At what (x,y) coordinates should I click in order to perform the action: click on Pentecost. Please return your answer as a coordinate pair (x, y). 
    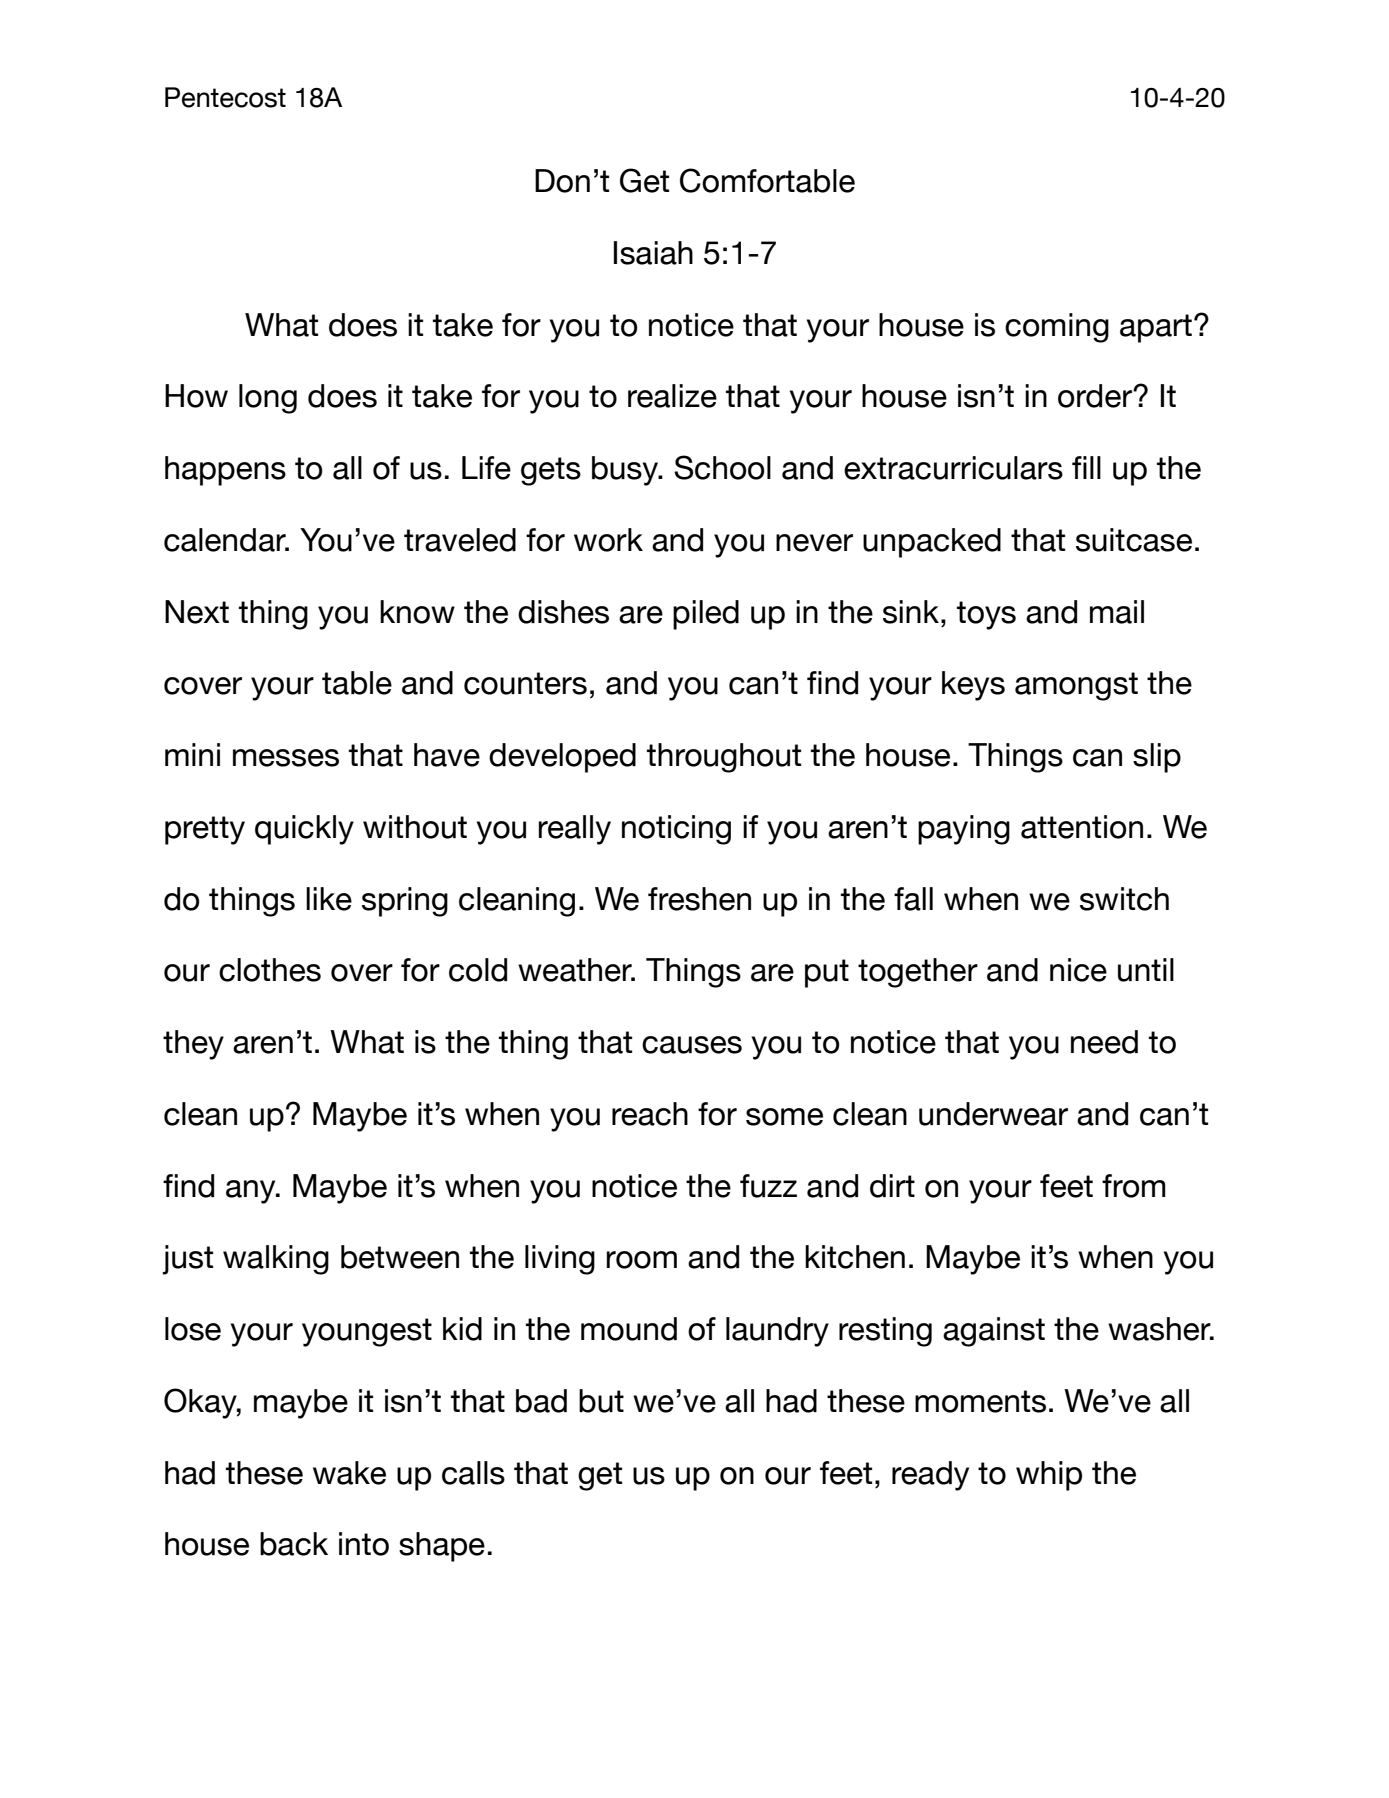
    Looking at the image, I should click on (225, 97).
